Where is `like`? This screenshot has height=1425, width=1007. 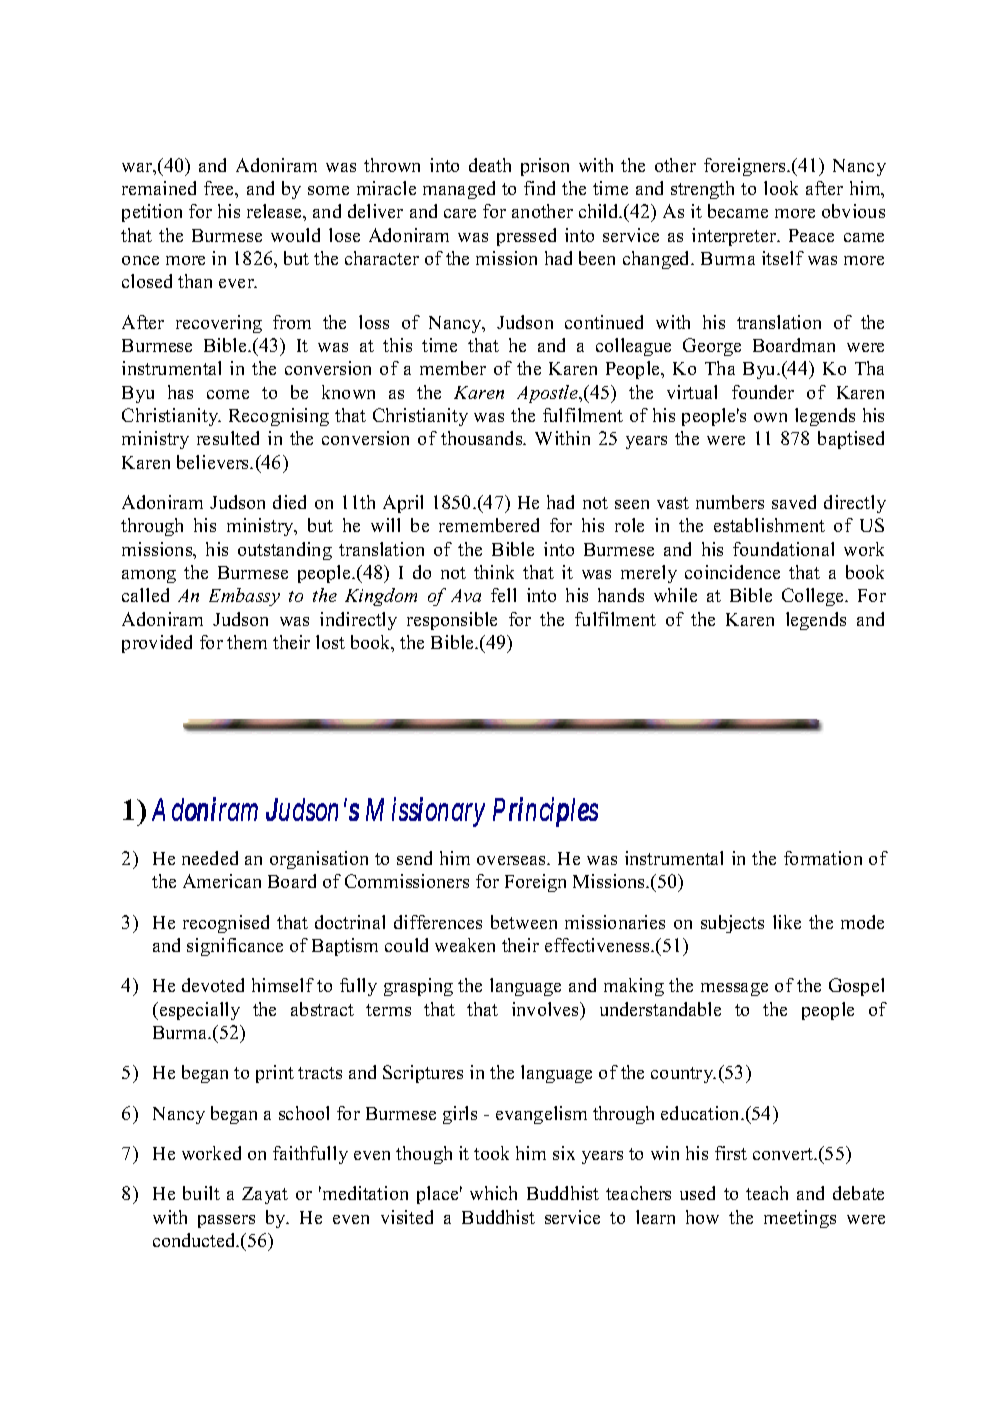
like is located at coordinates (787, 922).
